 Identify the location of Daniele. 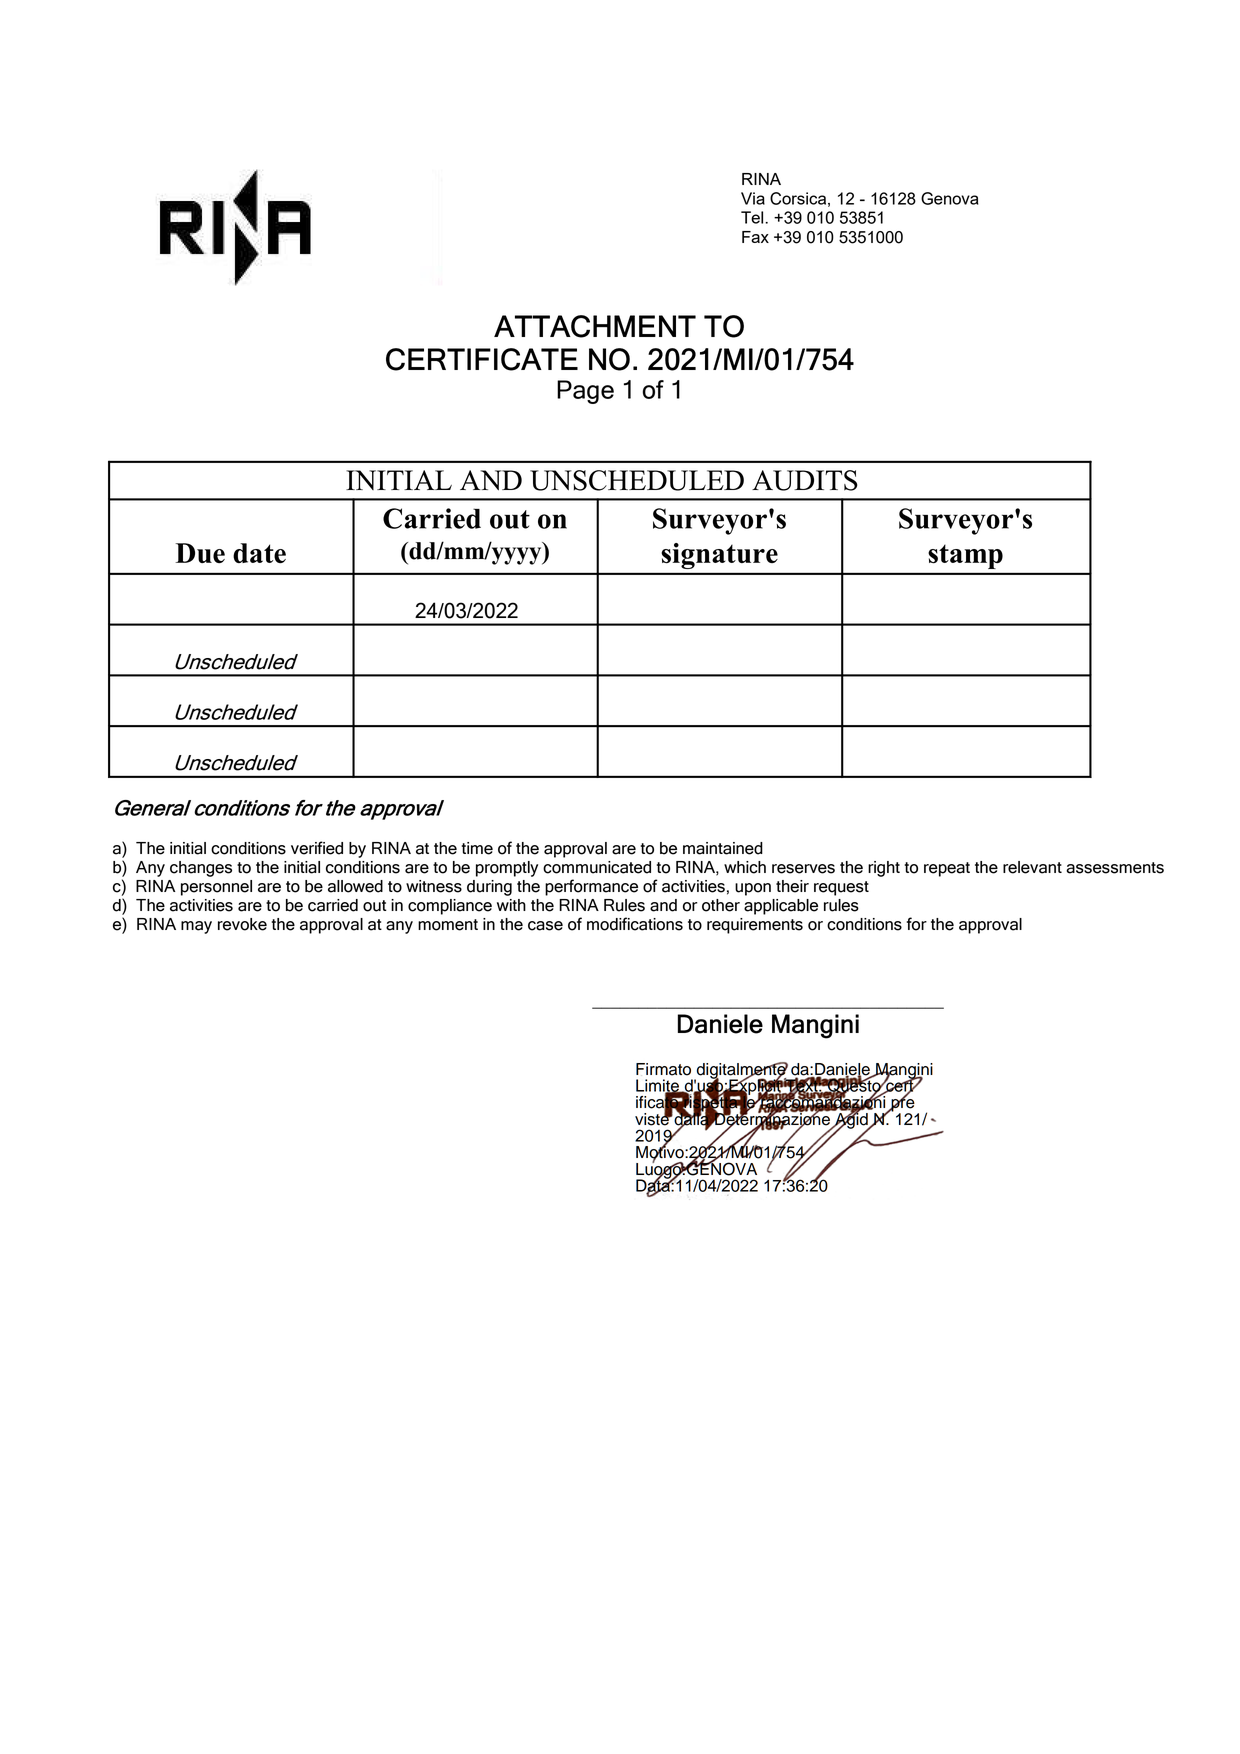
(720, 1024).
